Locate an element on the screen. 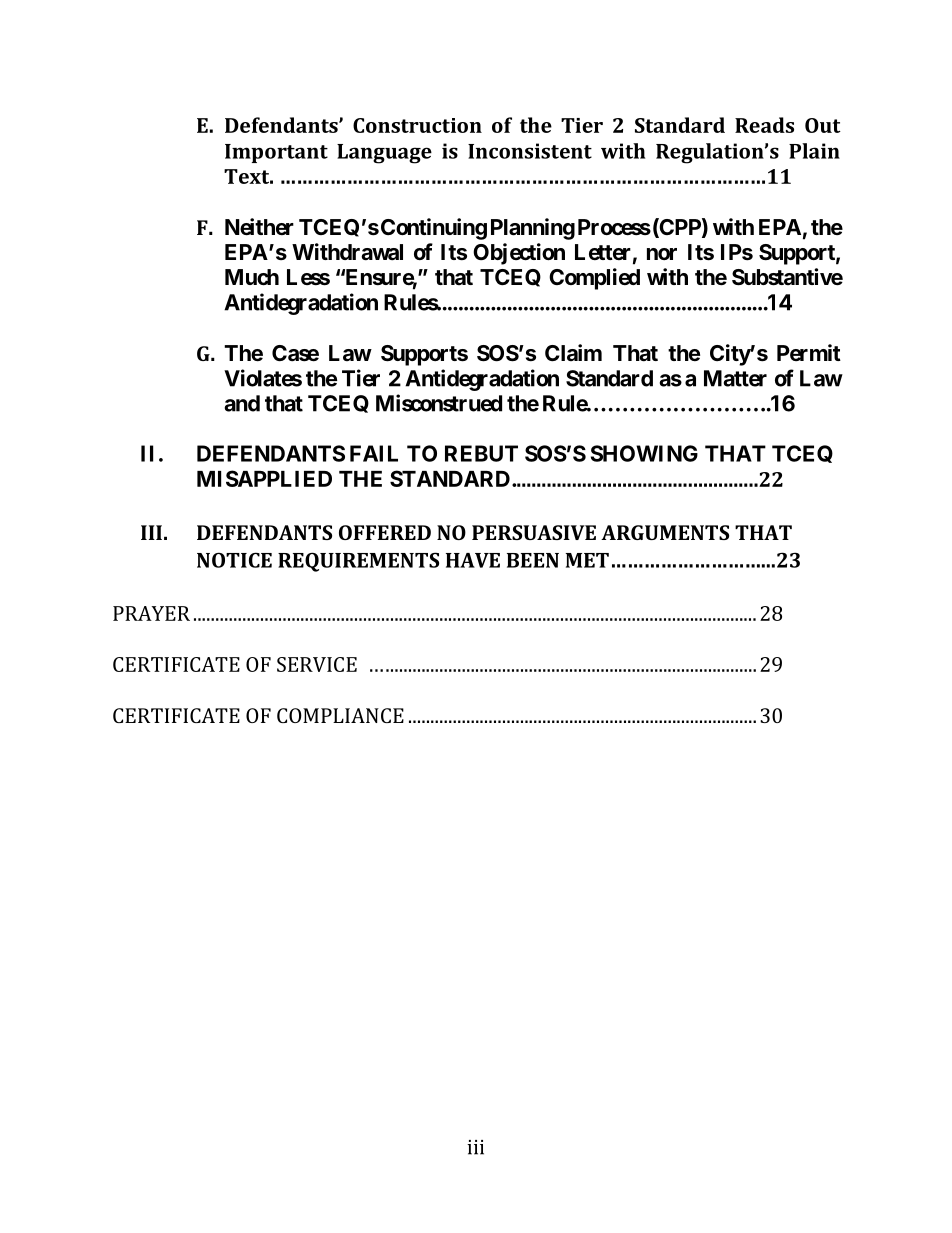  BEEN is located at coordinates (533, 560).
